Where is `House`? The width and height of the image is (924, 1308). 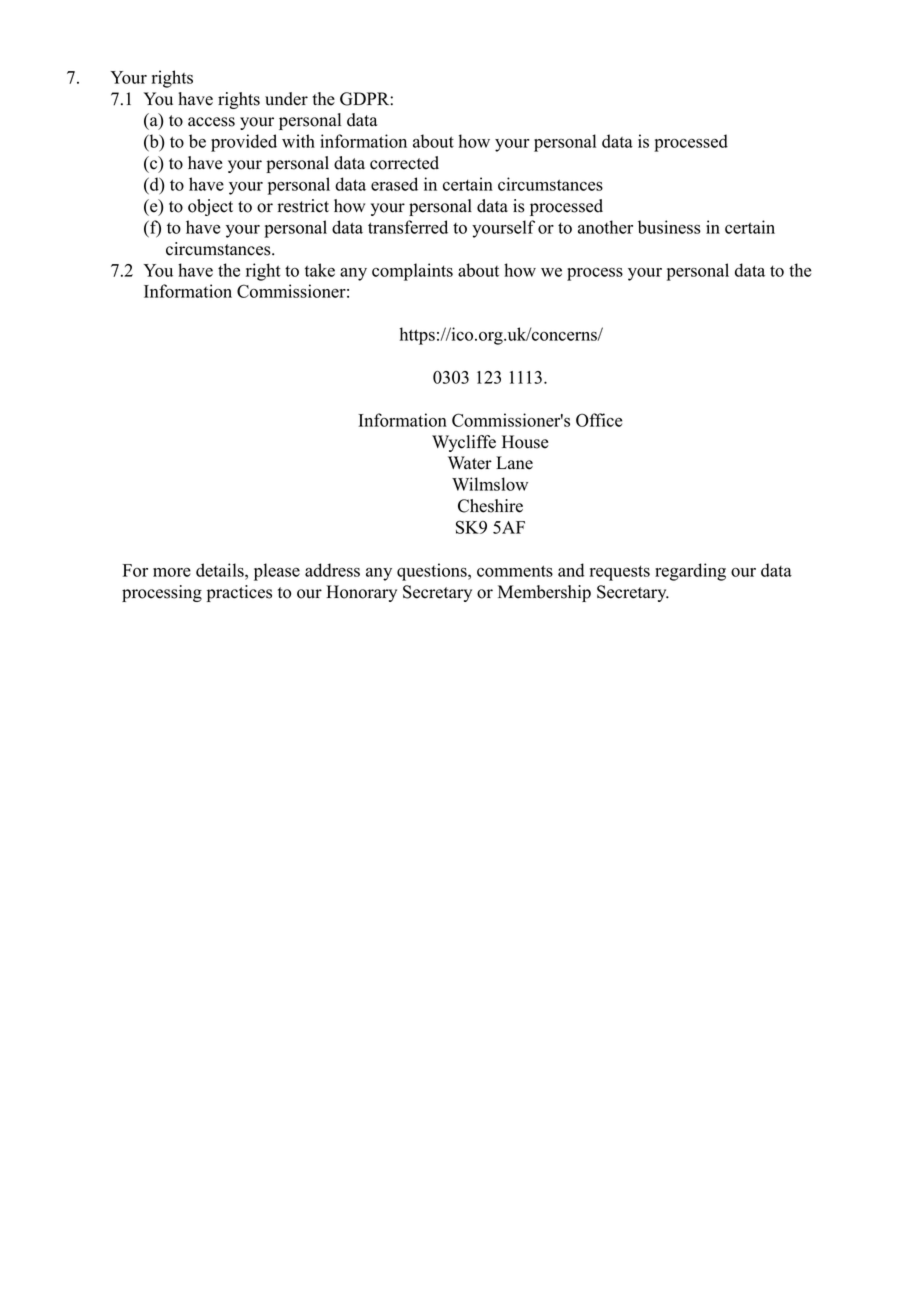
House is located at coordinates (525, 442).
